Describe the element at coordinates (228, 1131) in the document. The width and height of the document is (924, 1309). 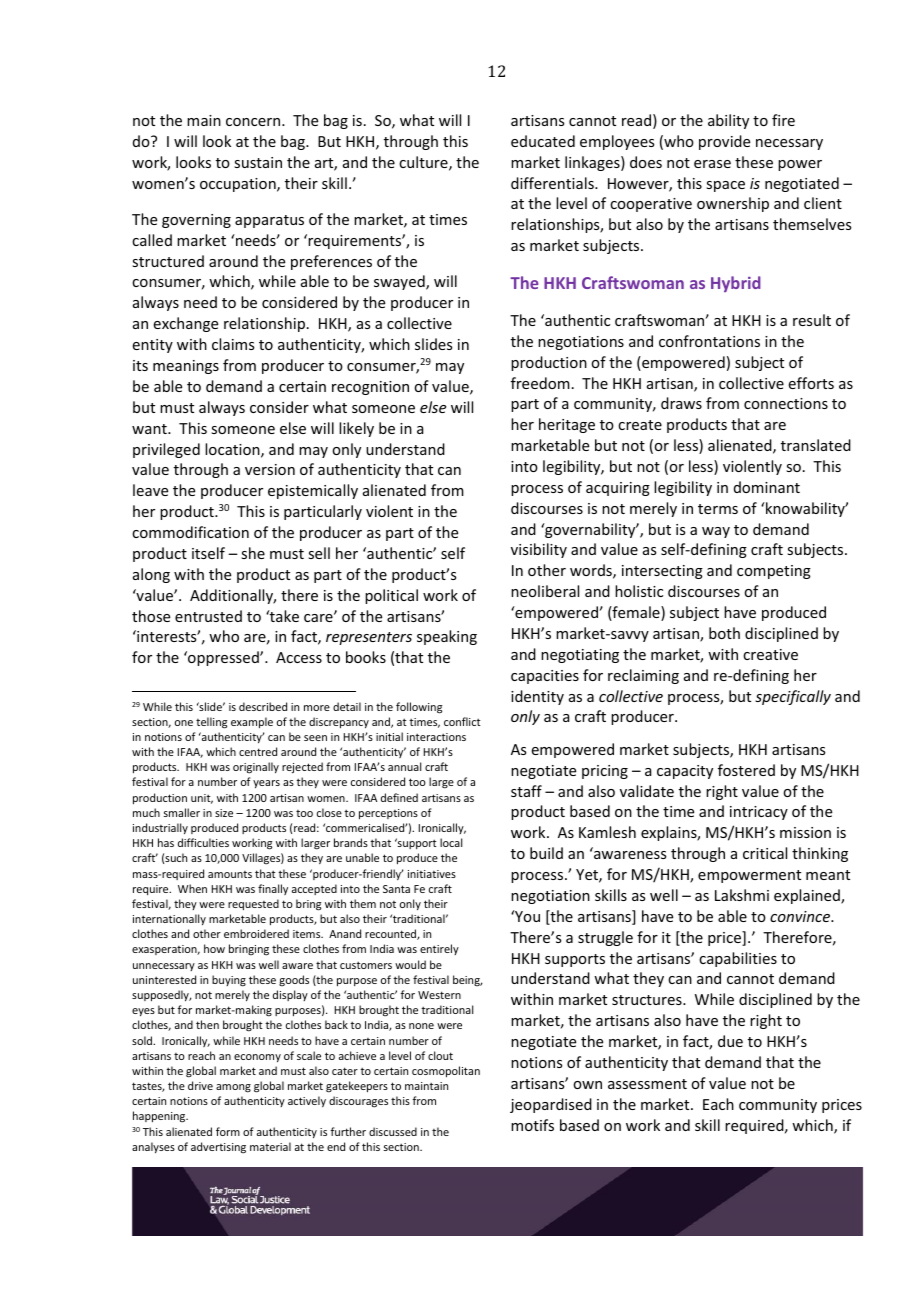
I see `form` at that location.
